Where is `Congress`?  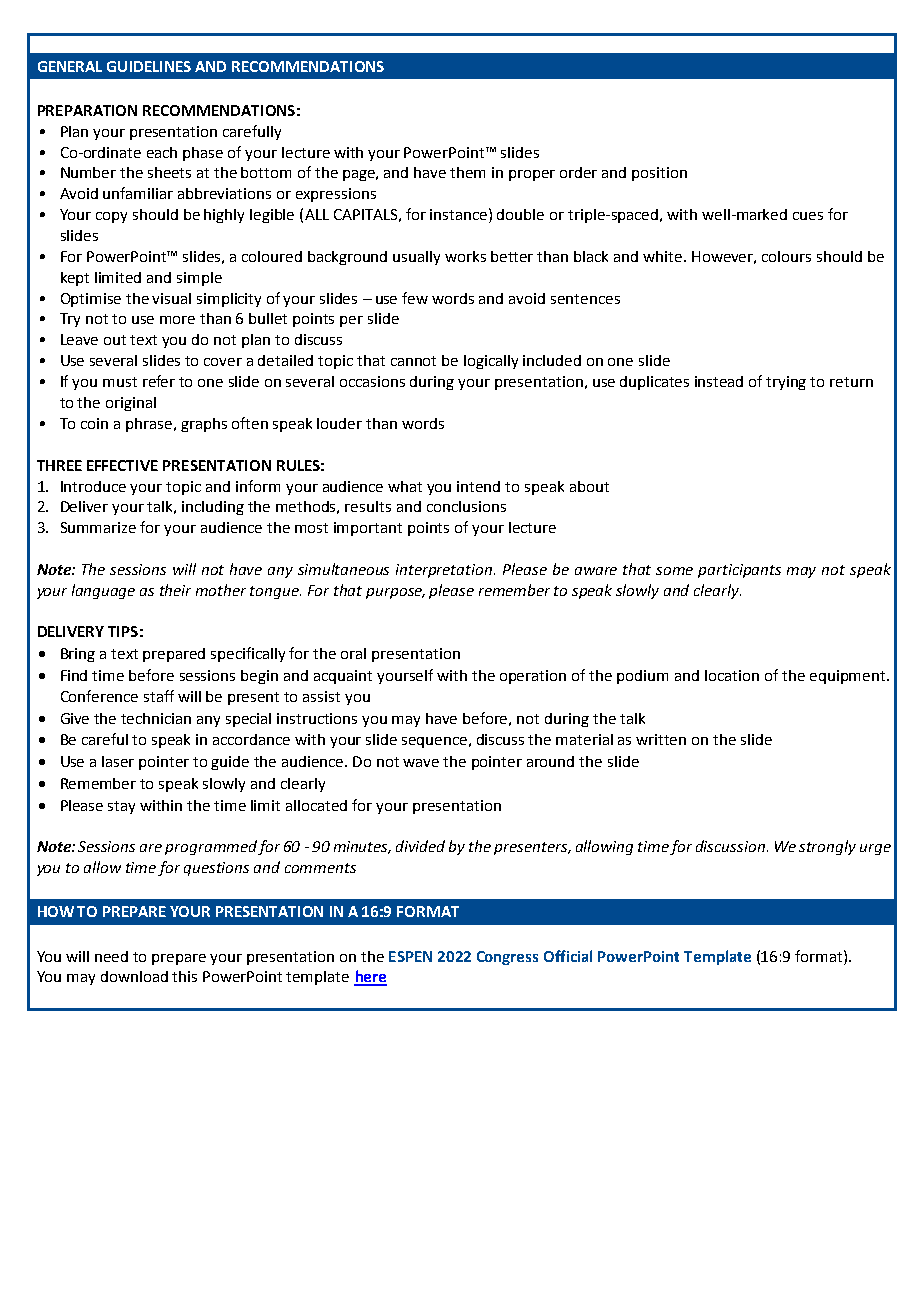
Congress is located at coordinates (507, 958).
